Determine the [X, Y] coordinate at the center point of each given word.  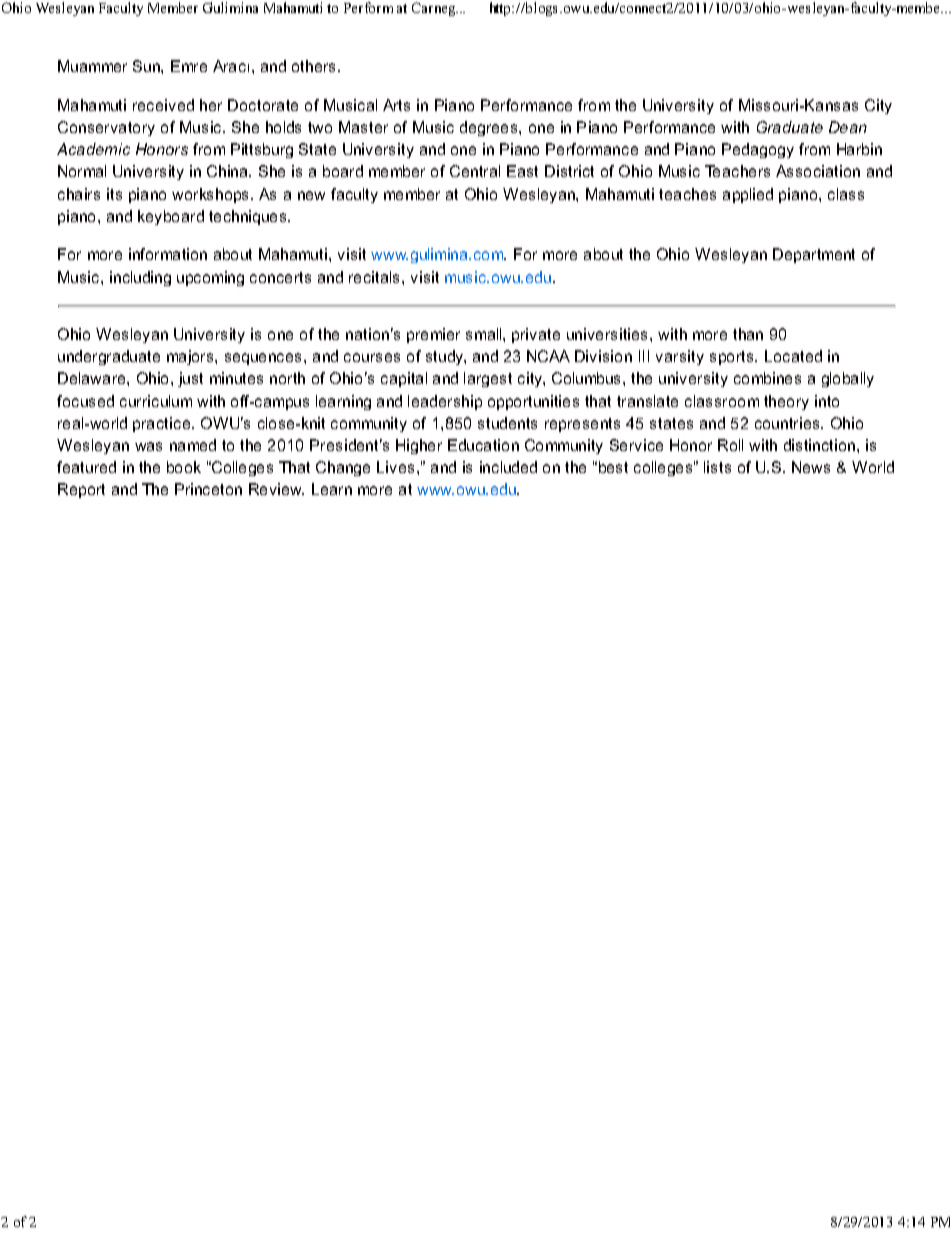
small [485, 334]
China [228, 171]
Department [814, 255]
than [748, 334]
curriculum [156, 401]
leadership [445, 402]
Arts [396, 105]
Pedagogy [758, 150]
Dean [848, 127]
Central [475, 171]
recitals [376, 277]
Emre [189, 66]
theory [786, 402]
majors [191, 357]
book [184, 467]
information [168, 254]
